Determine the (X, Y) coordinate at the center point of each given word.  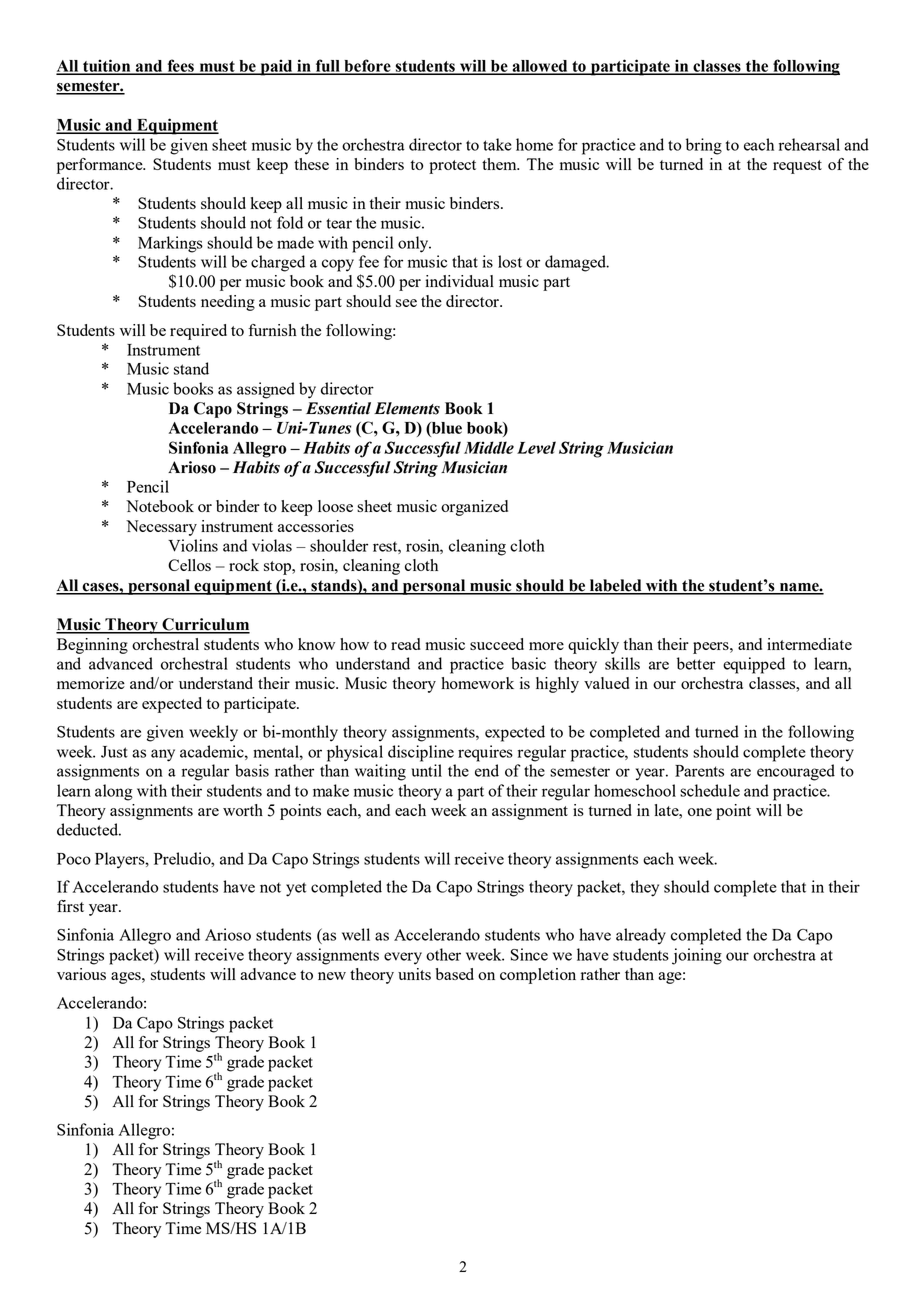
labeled (615, 586)
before (367, 66)
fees (180, 66)
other (443, 954)
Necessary (161, 528)
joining (697, 956)
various (81, 974)
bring (704, 146)
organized (474, 508)
